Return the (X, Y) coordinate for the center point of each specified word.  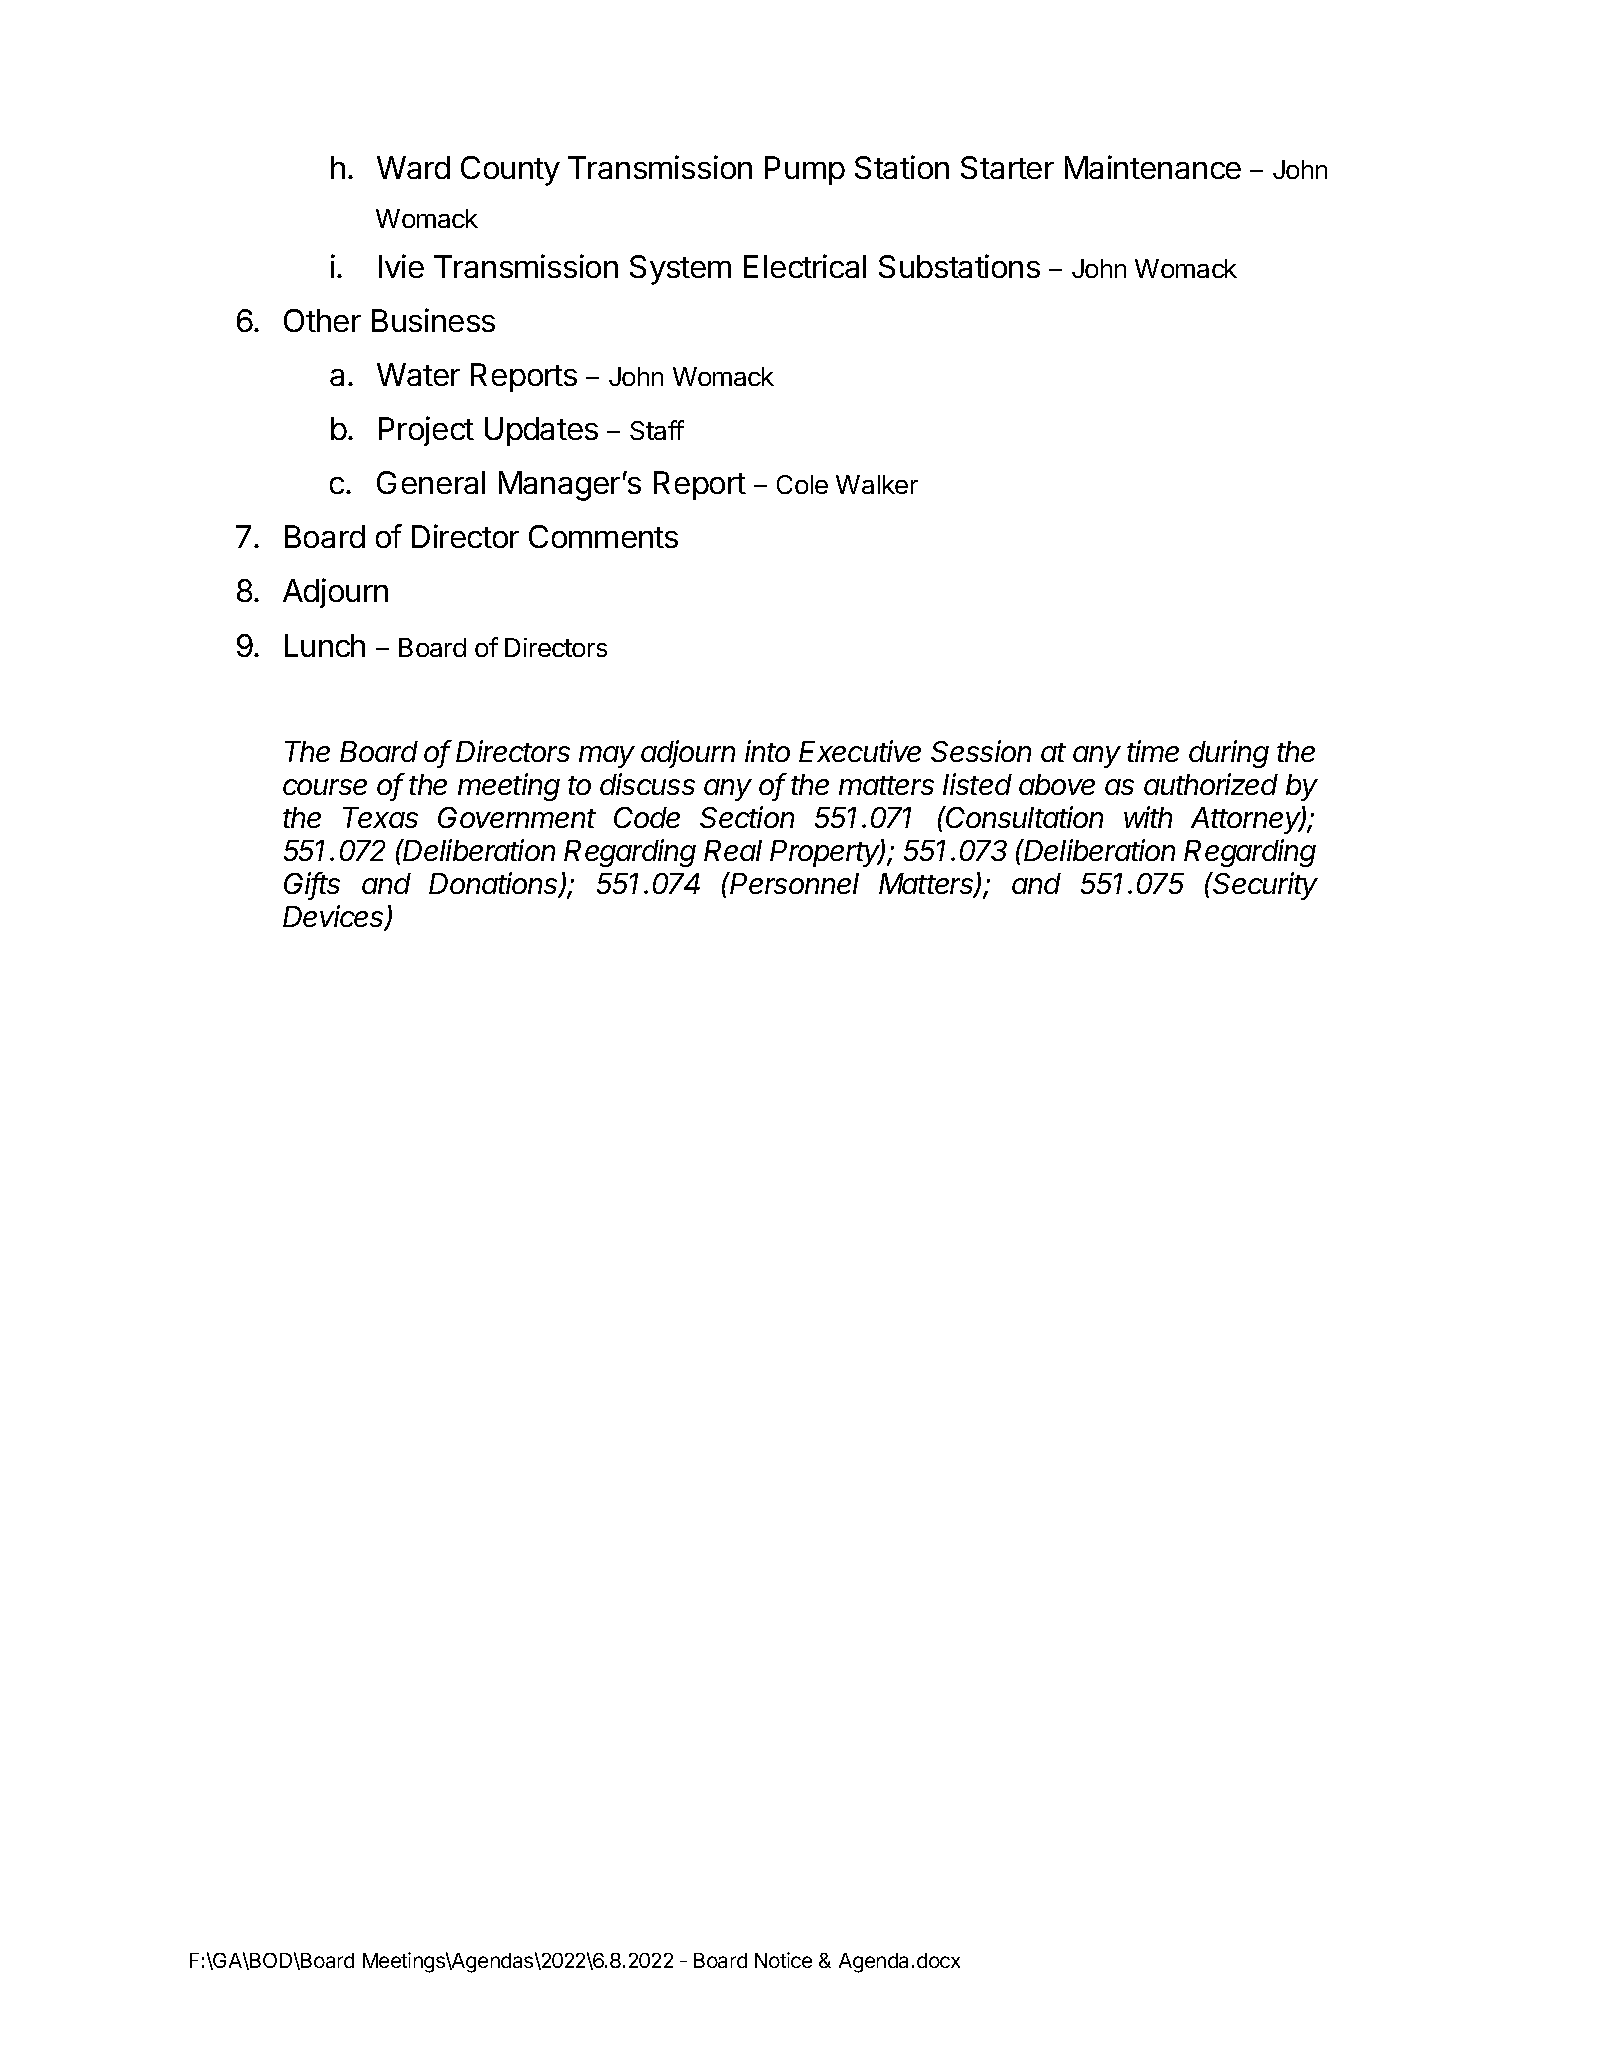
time (1153, 751)
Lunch (325, 645)
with (1148, 817)
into (767, 751)
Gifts (312, 885)
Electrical (805, 266)
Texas (380, 817)
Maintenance (1153, 167)
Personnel (794, 883)
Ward (413, 167)
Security (1265, 886)
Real (733, 850)
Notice (783, 1960)
